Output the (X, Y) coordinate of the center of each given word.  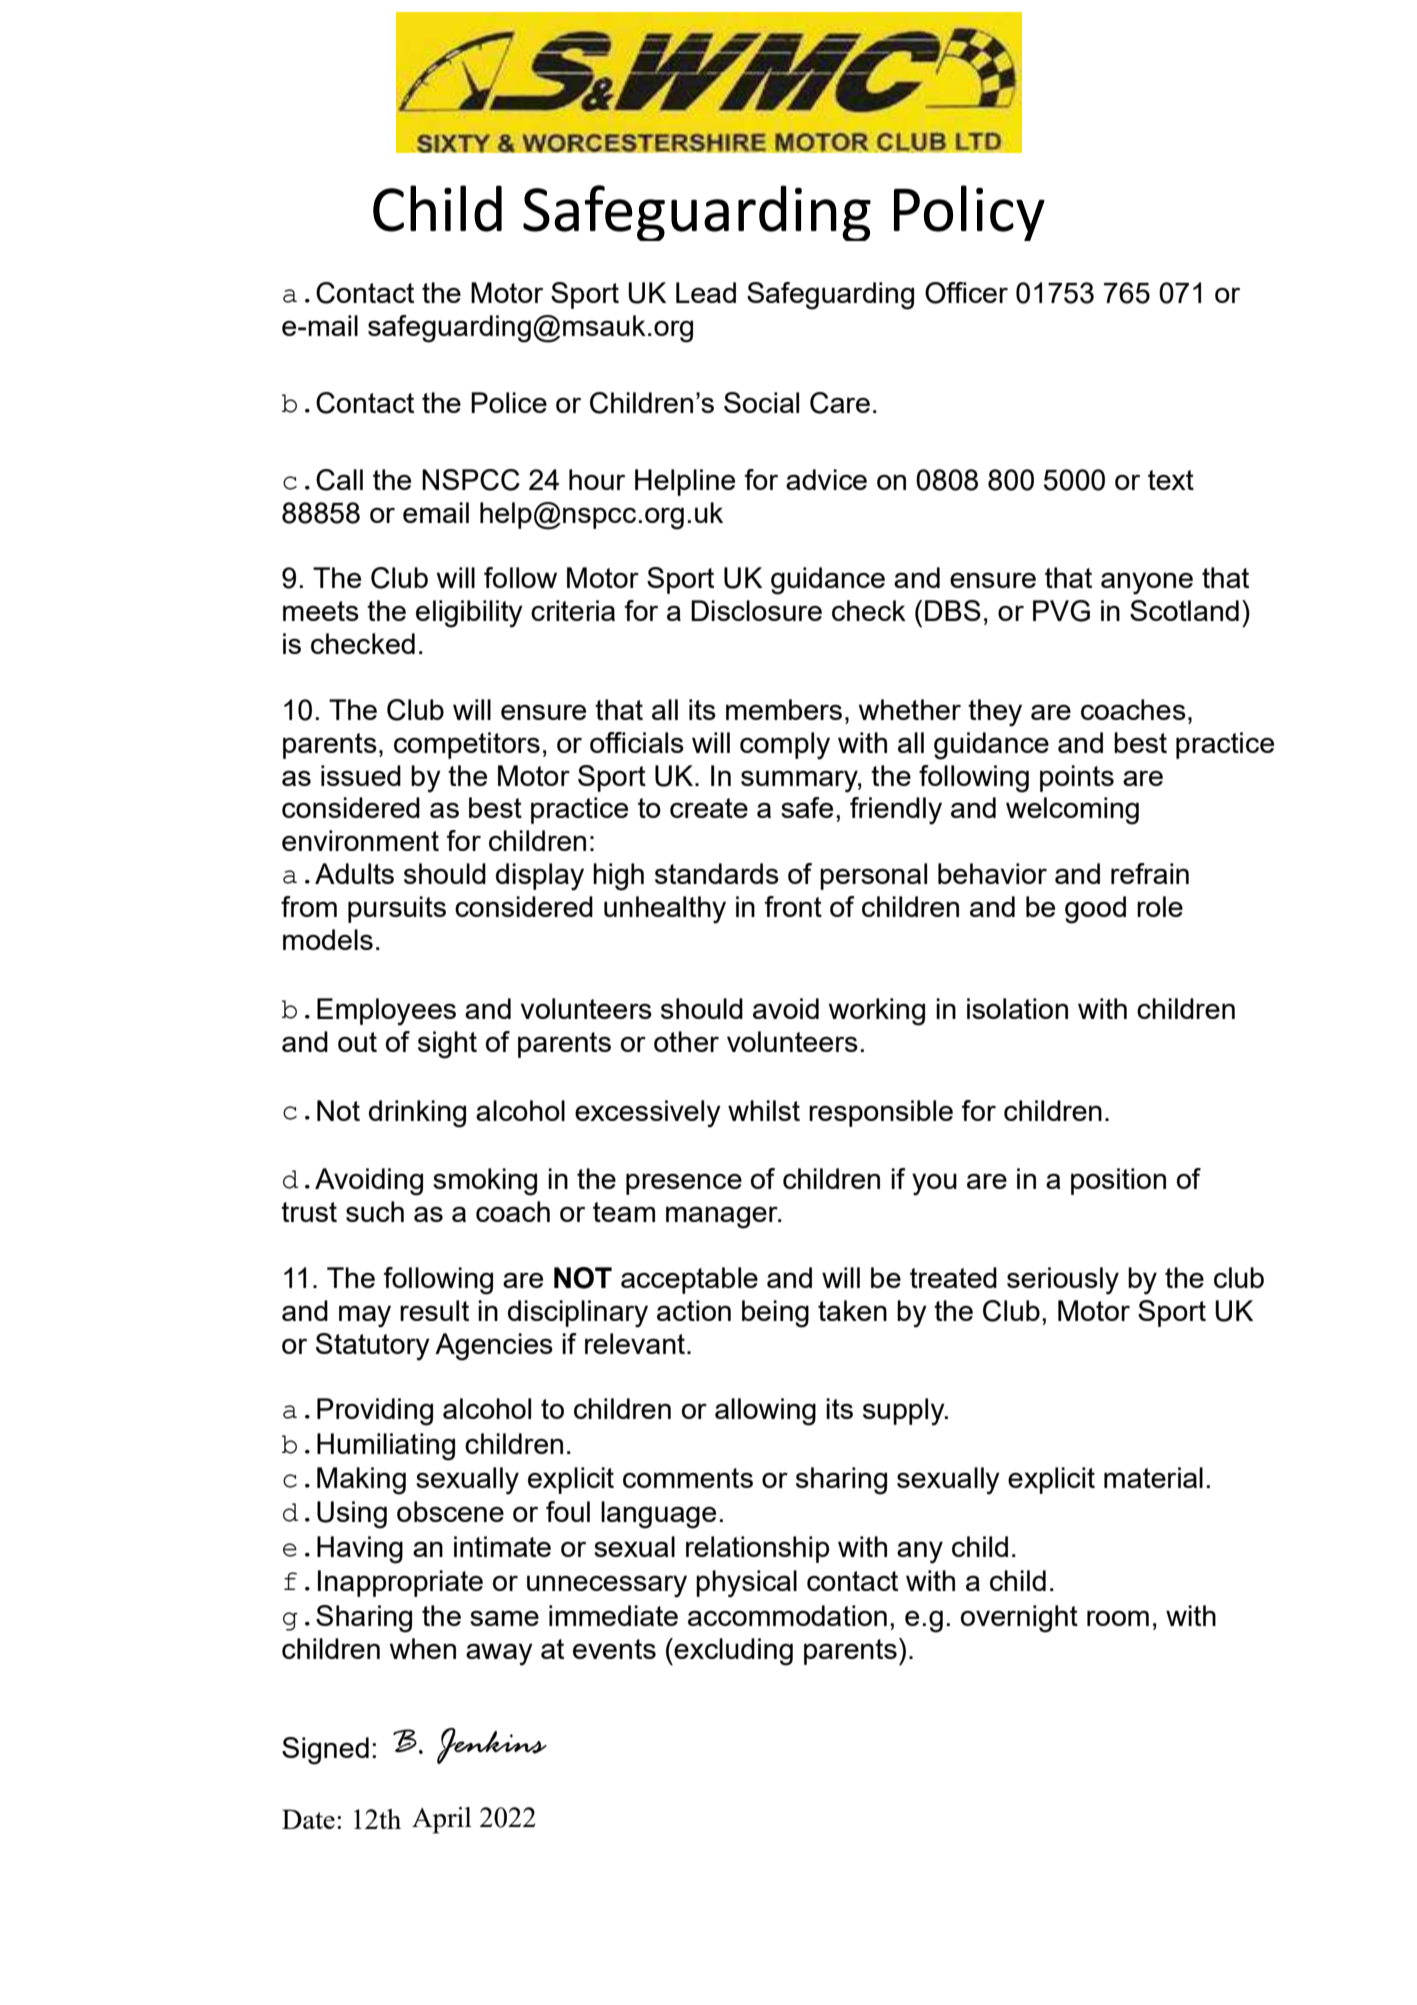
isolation (1017, 1008)
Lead (706, 292)
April (442, 1820)
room (1118, 1618)
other (686, 1041)
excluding (732, 1652)
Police (509, 402)
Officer (966, 293)
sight (447, 1045)
